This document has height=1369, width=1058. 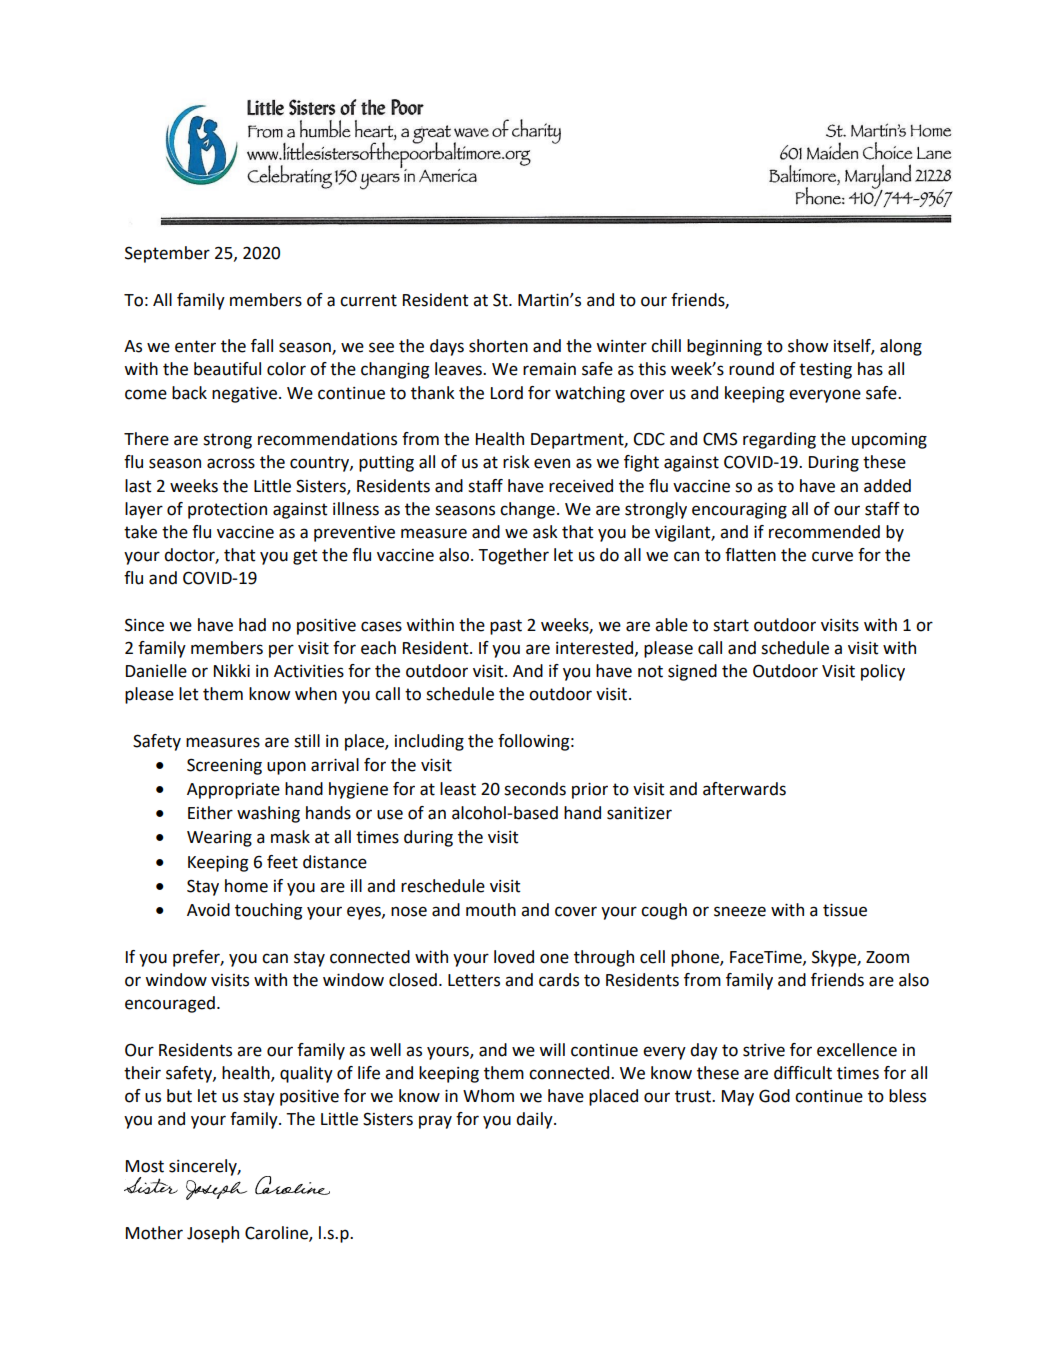 What do you see at coordinates (527, 510) in the document?
I see `change` at bounding box center [527, 510].
